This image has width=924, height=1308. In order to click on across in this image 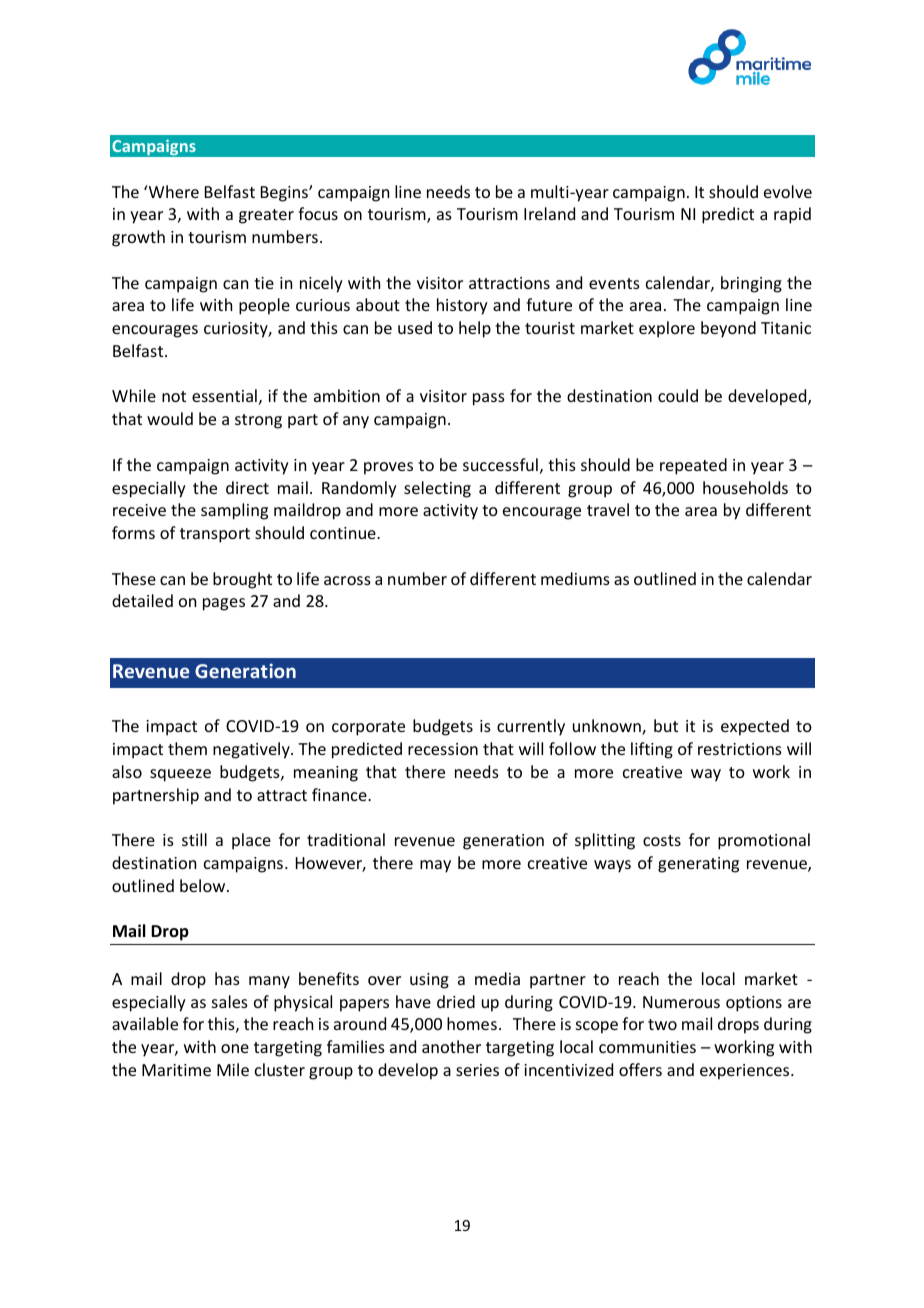, I will do `click(347, 580)`.
